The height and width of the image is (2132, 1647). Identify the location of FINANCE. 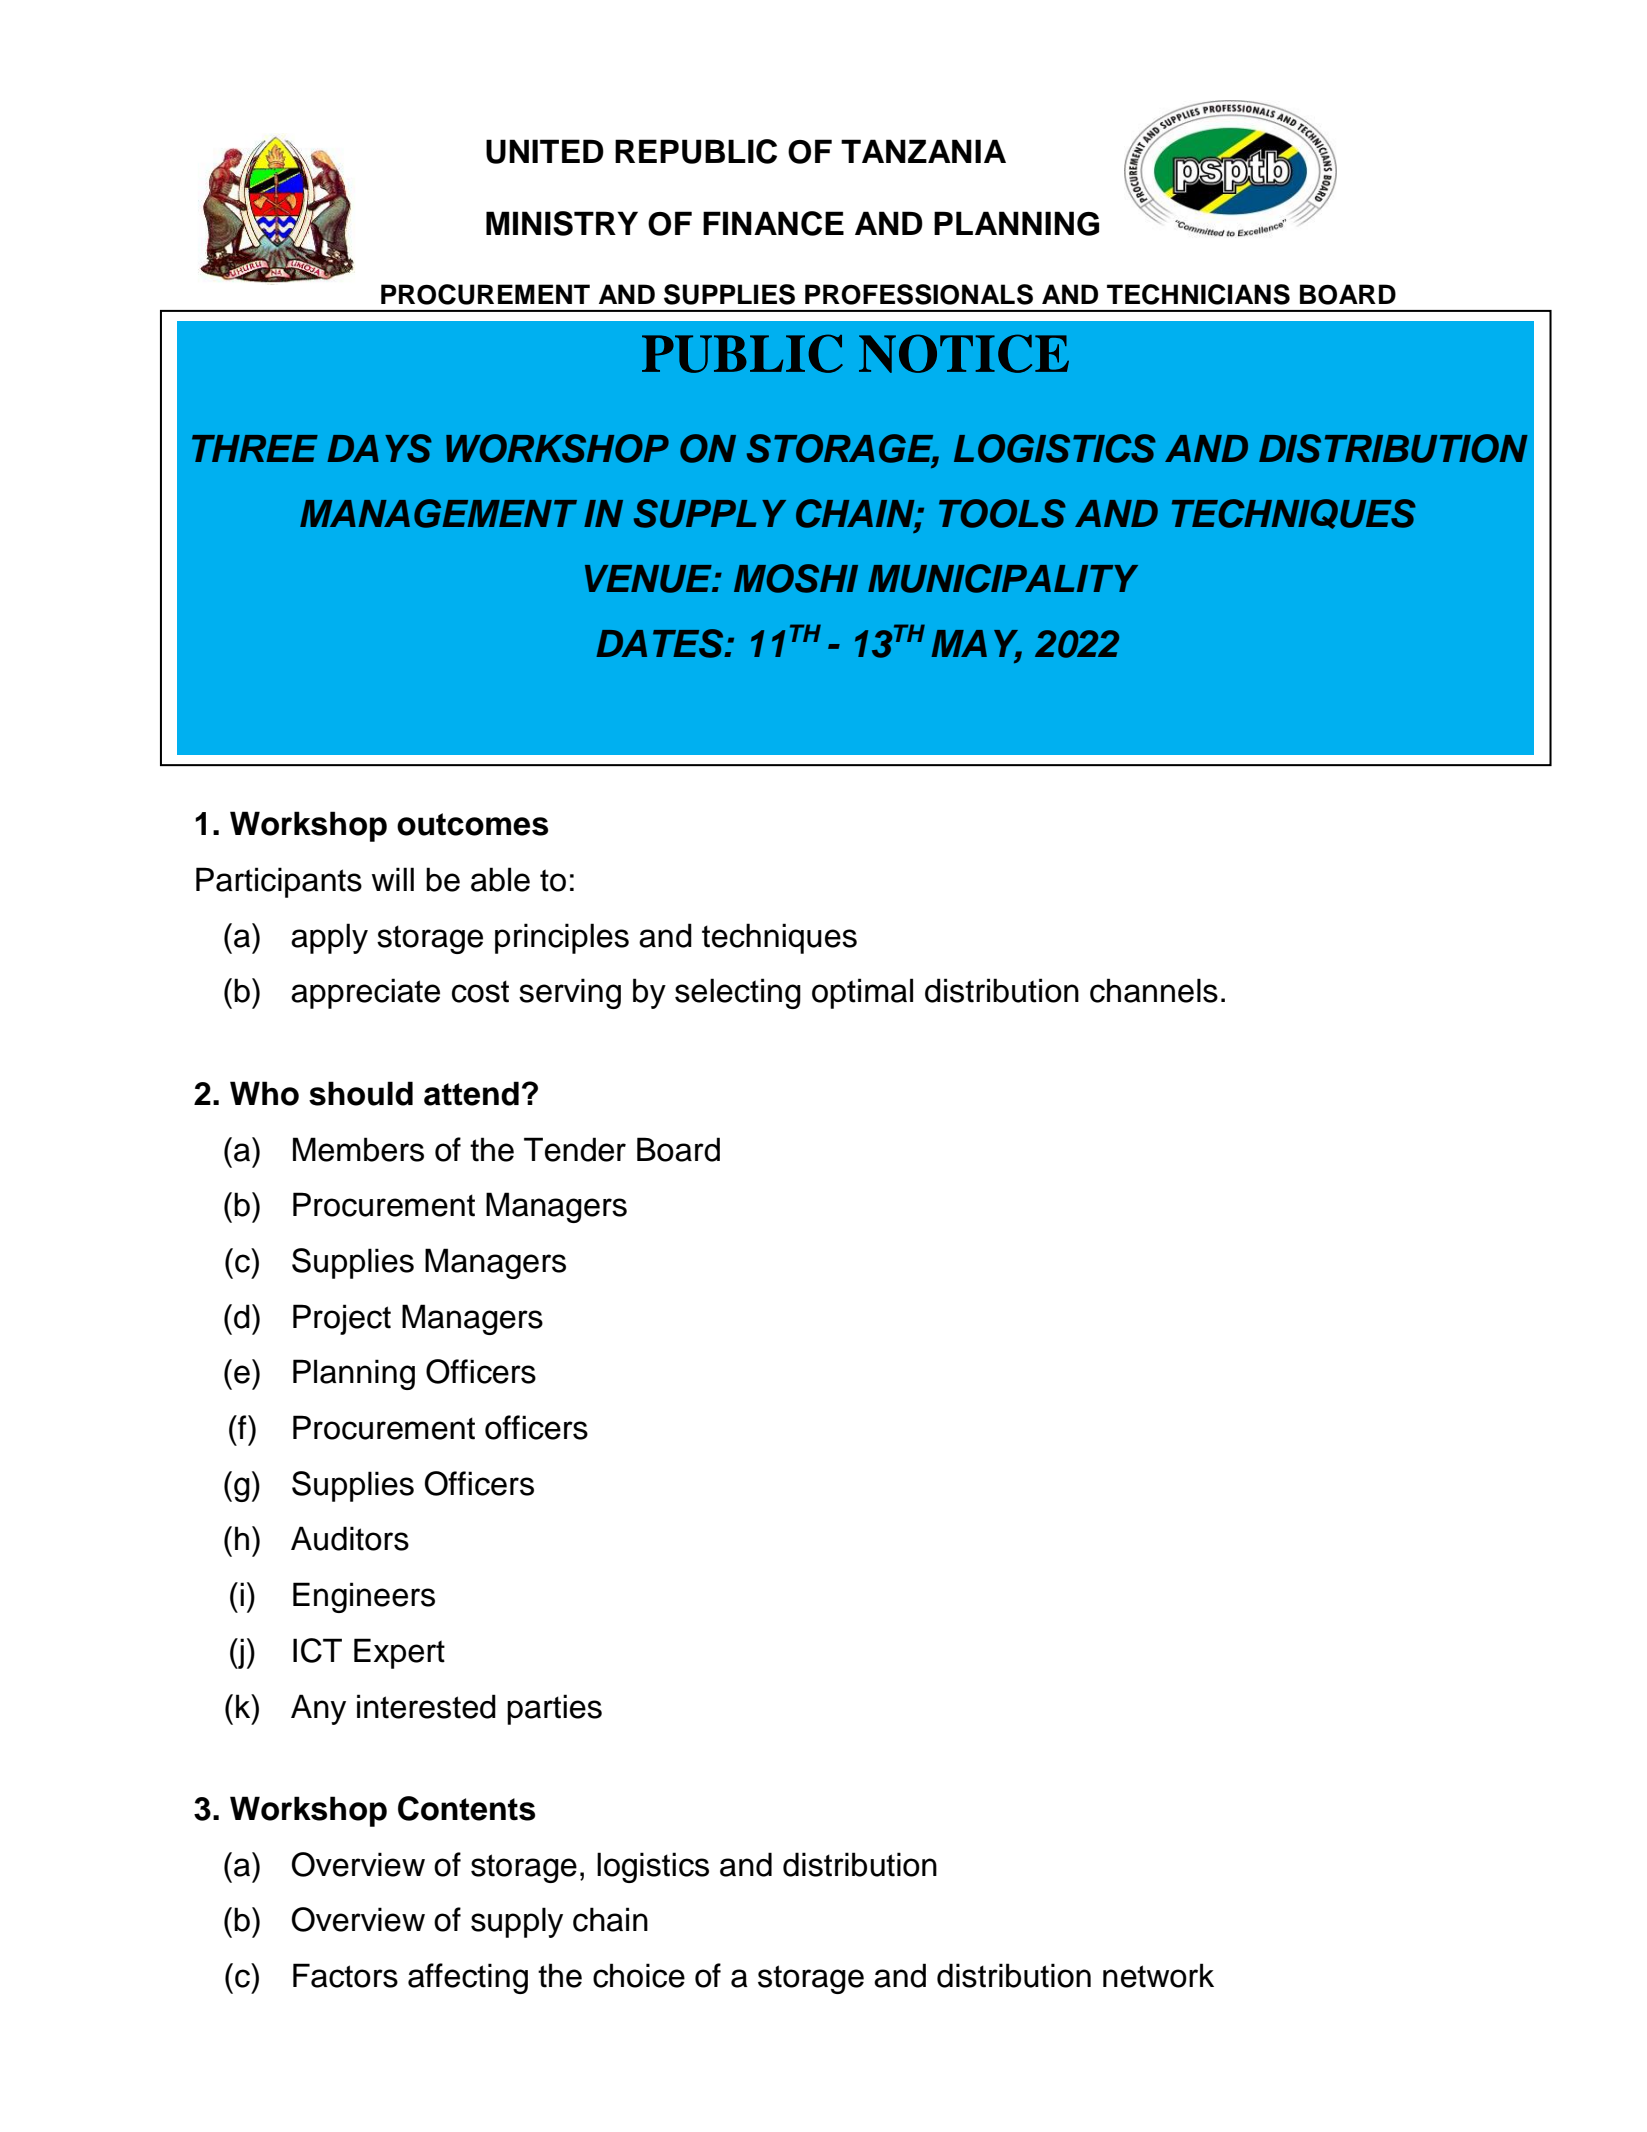
(773, 223).
